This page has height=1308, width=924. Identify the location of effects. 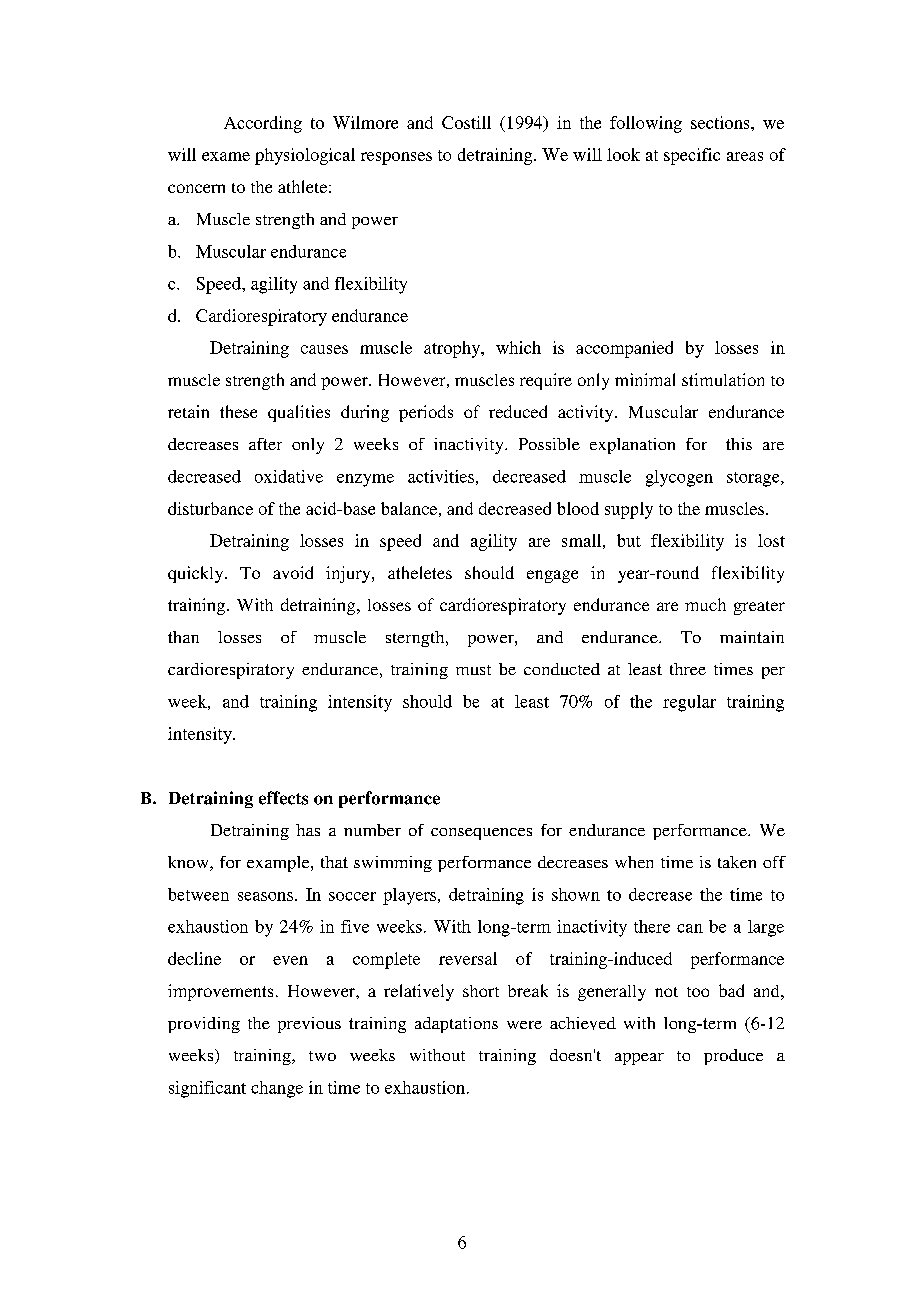
(283, 798).
